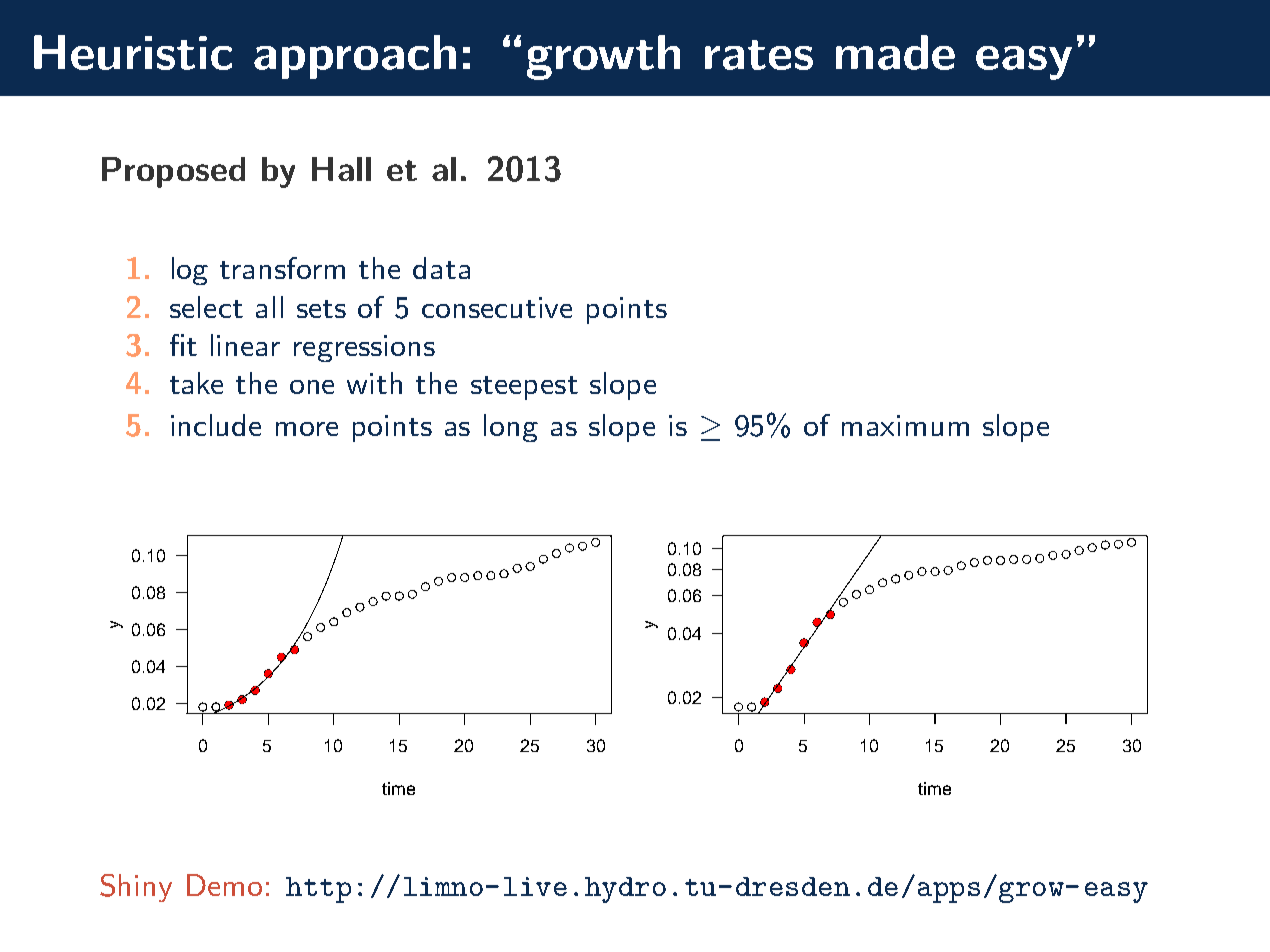  Describe the element at coordinates (511, 428) in the document. I see `long` at that location.
